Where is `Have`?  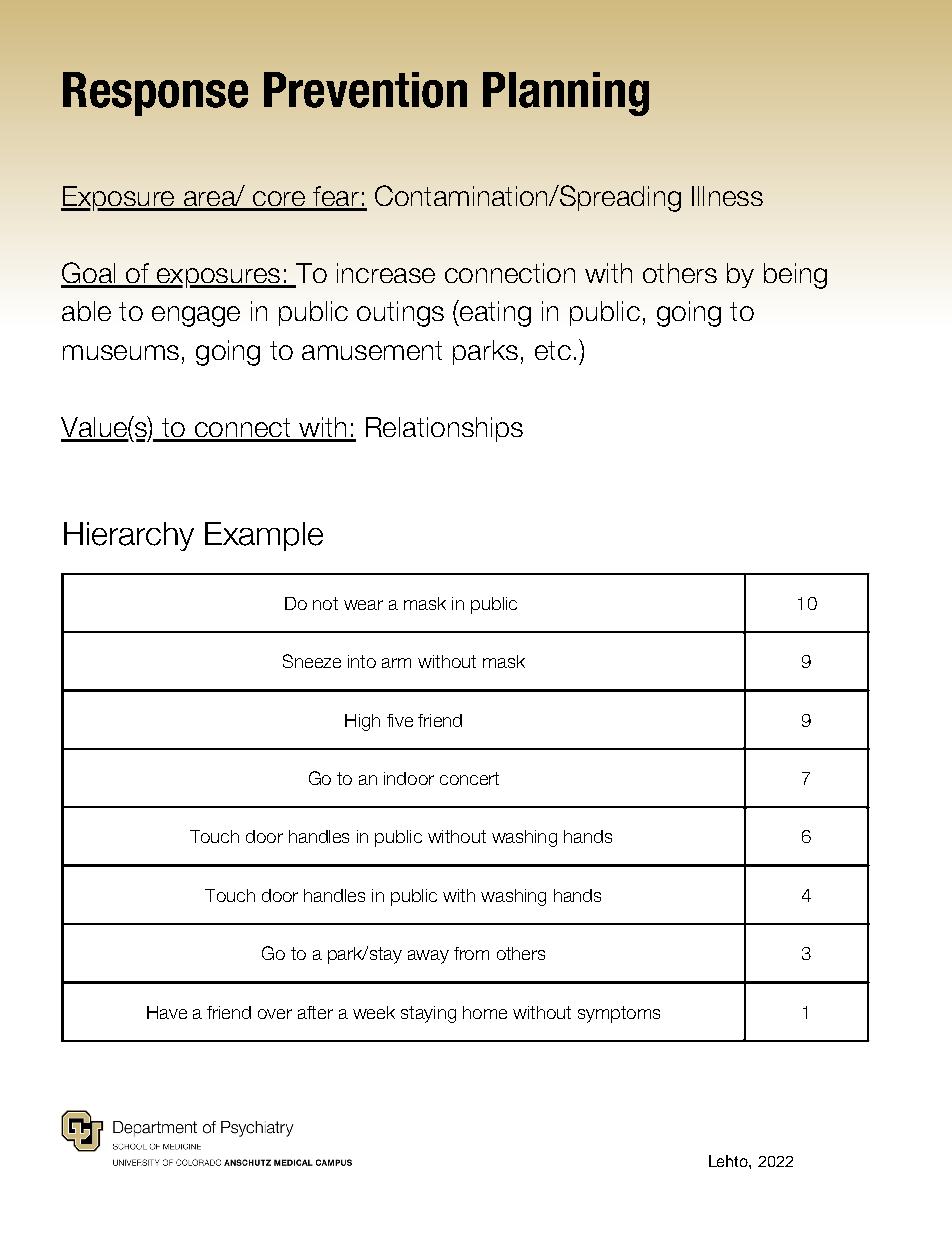 Have is located at coordinates (167, 1012).
